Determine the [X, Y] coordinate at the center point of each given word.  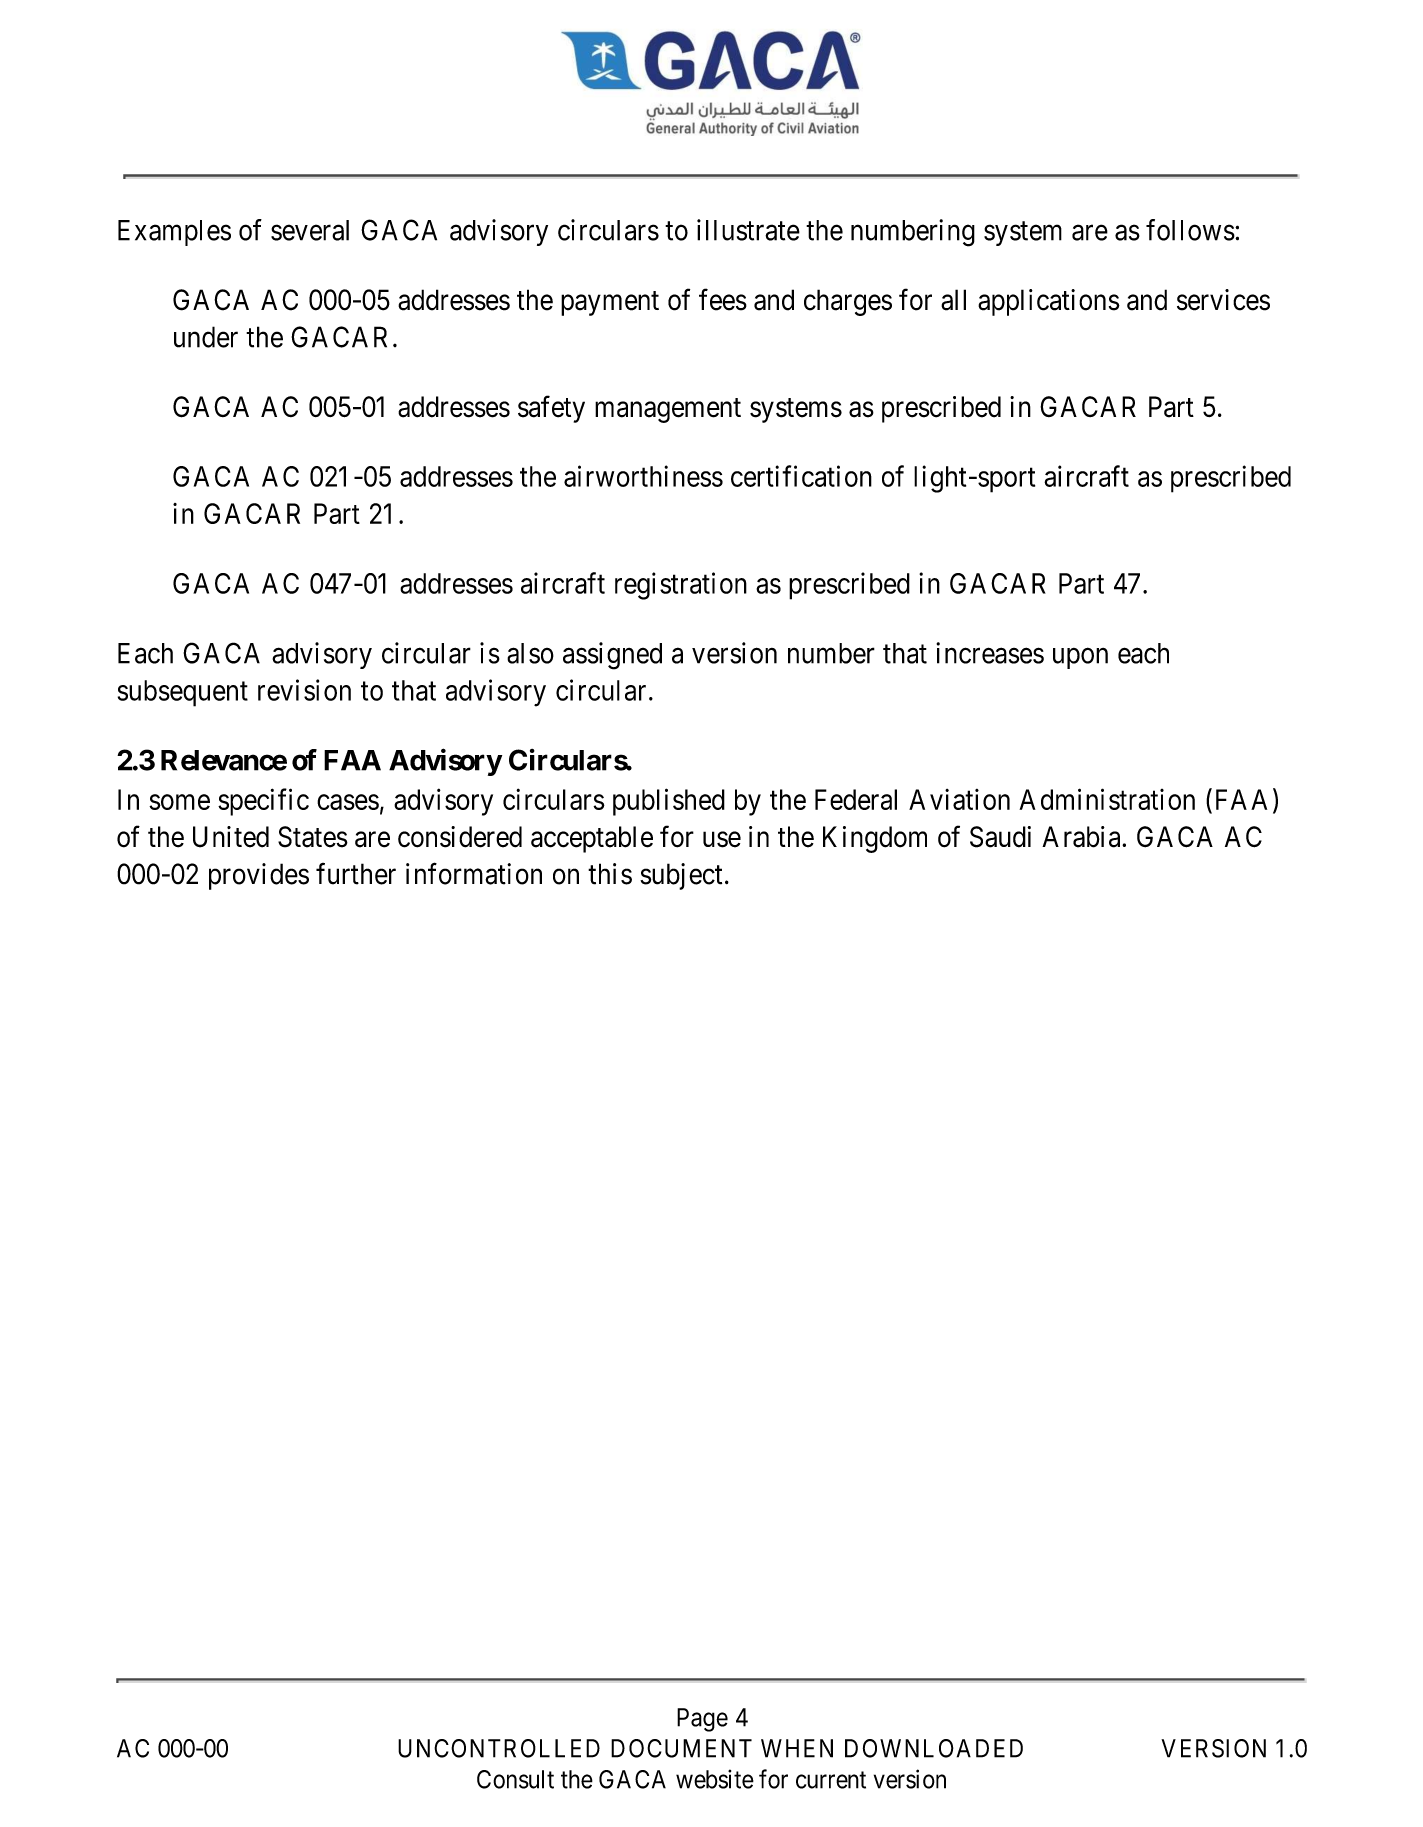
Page [702, 1720]
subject [681, 876]
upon [1080, 658]
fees [723, 299]
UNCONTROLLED [499, 1748]
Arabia [1082, 837]
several [310, 230]
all [953, 300]
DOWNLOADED [934, 1748]
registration [681, 586]
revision [304, 690]
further [356, 874]
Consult [515, 1779]
